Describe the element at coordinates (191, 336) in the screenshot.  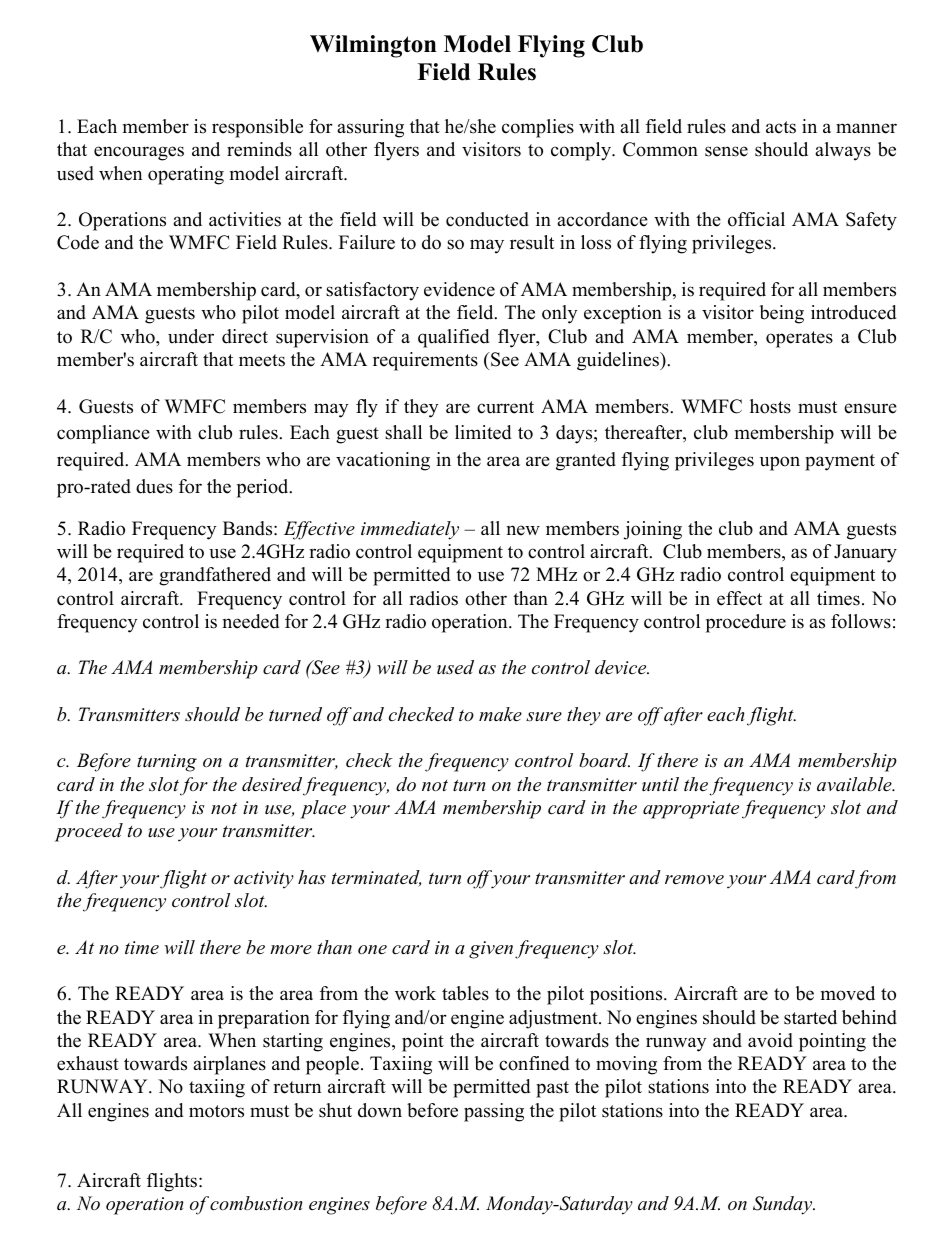
I see `under` at that location.
